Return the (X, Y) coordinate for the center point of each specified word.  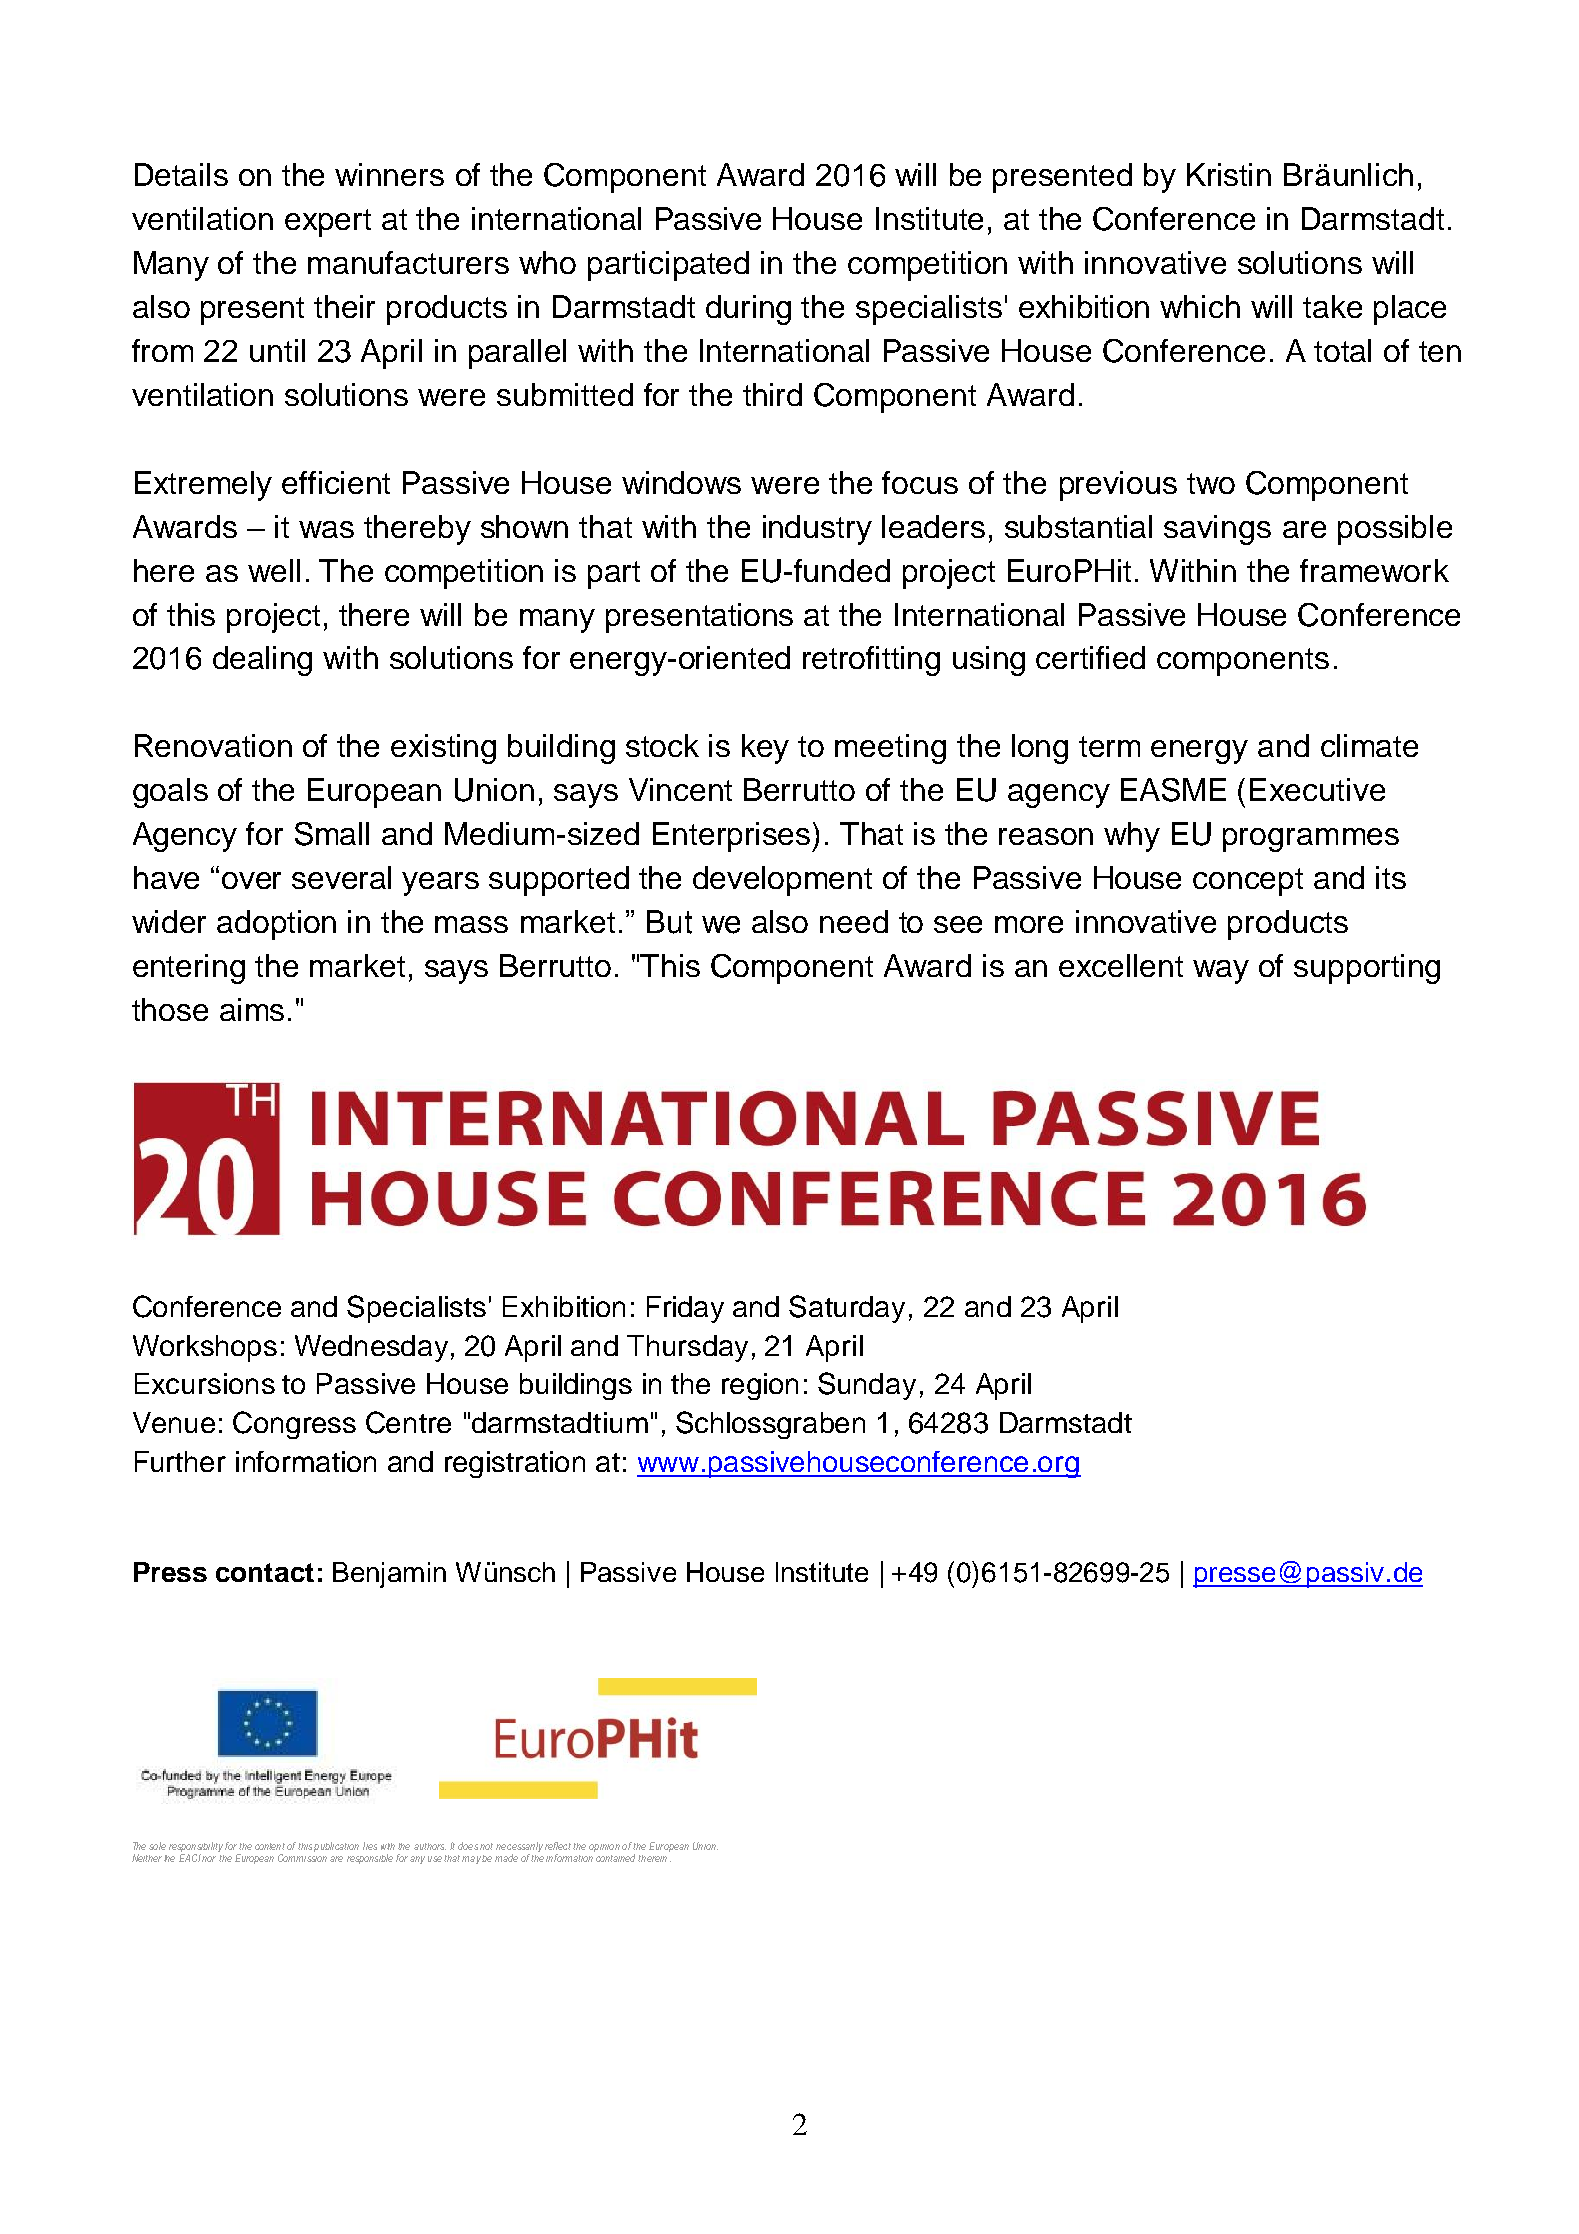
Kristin (1229, 174)
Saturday (847, 1309)
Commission (302, 1858)
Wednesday (371, 1348)
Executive (1317, 789)
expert (328, 223)
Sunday (867, 1386)
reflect (559, 1846)
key (765, 749)
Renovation (213, 745)
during (748, 310)
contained (615, 1858)
